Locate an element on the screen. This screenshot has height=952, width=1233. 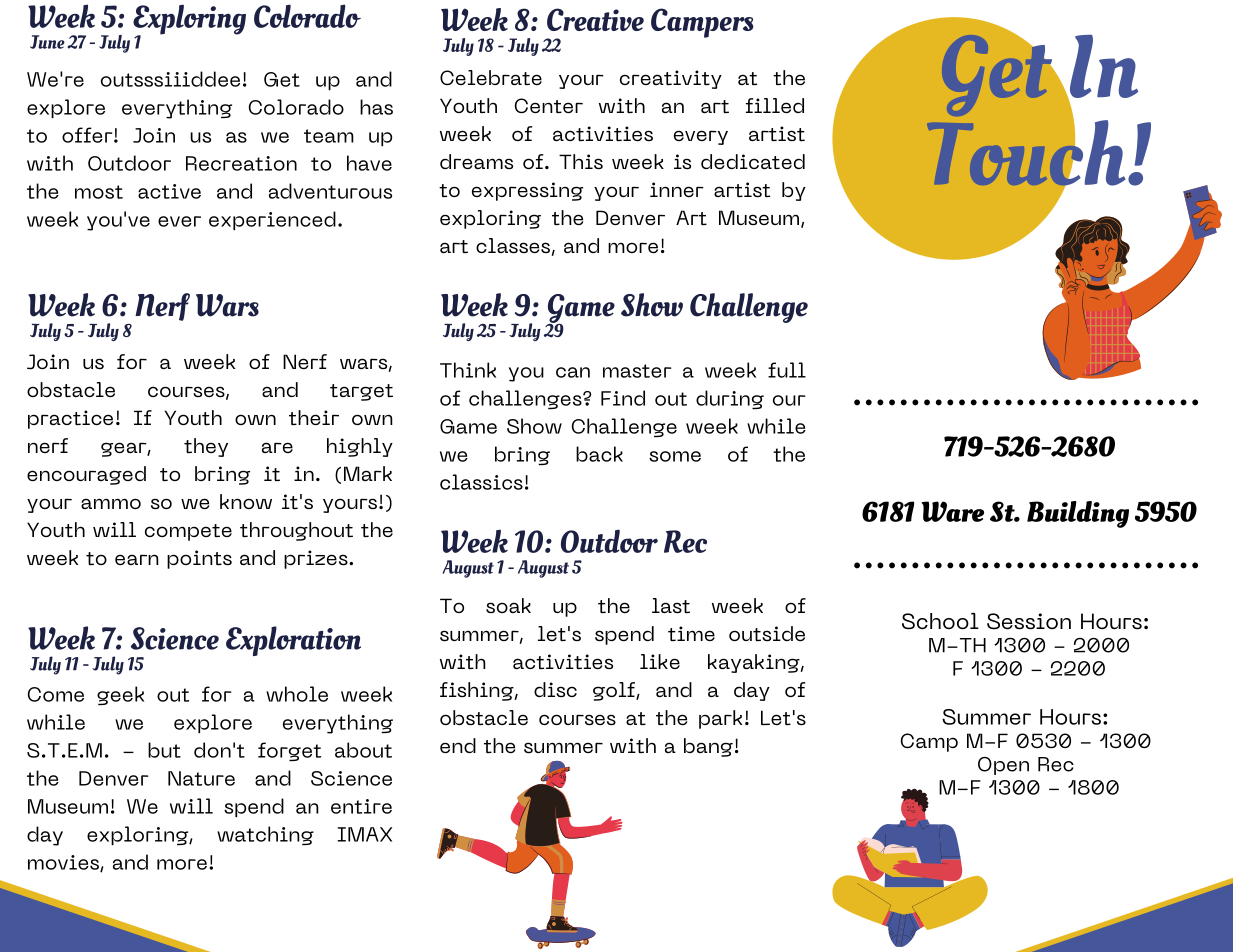
can is located at coordinates (573, 372).
